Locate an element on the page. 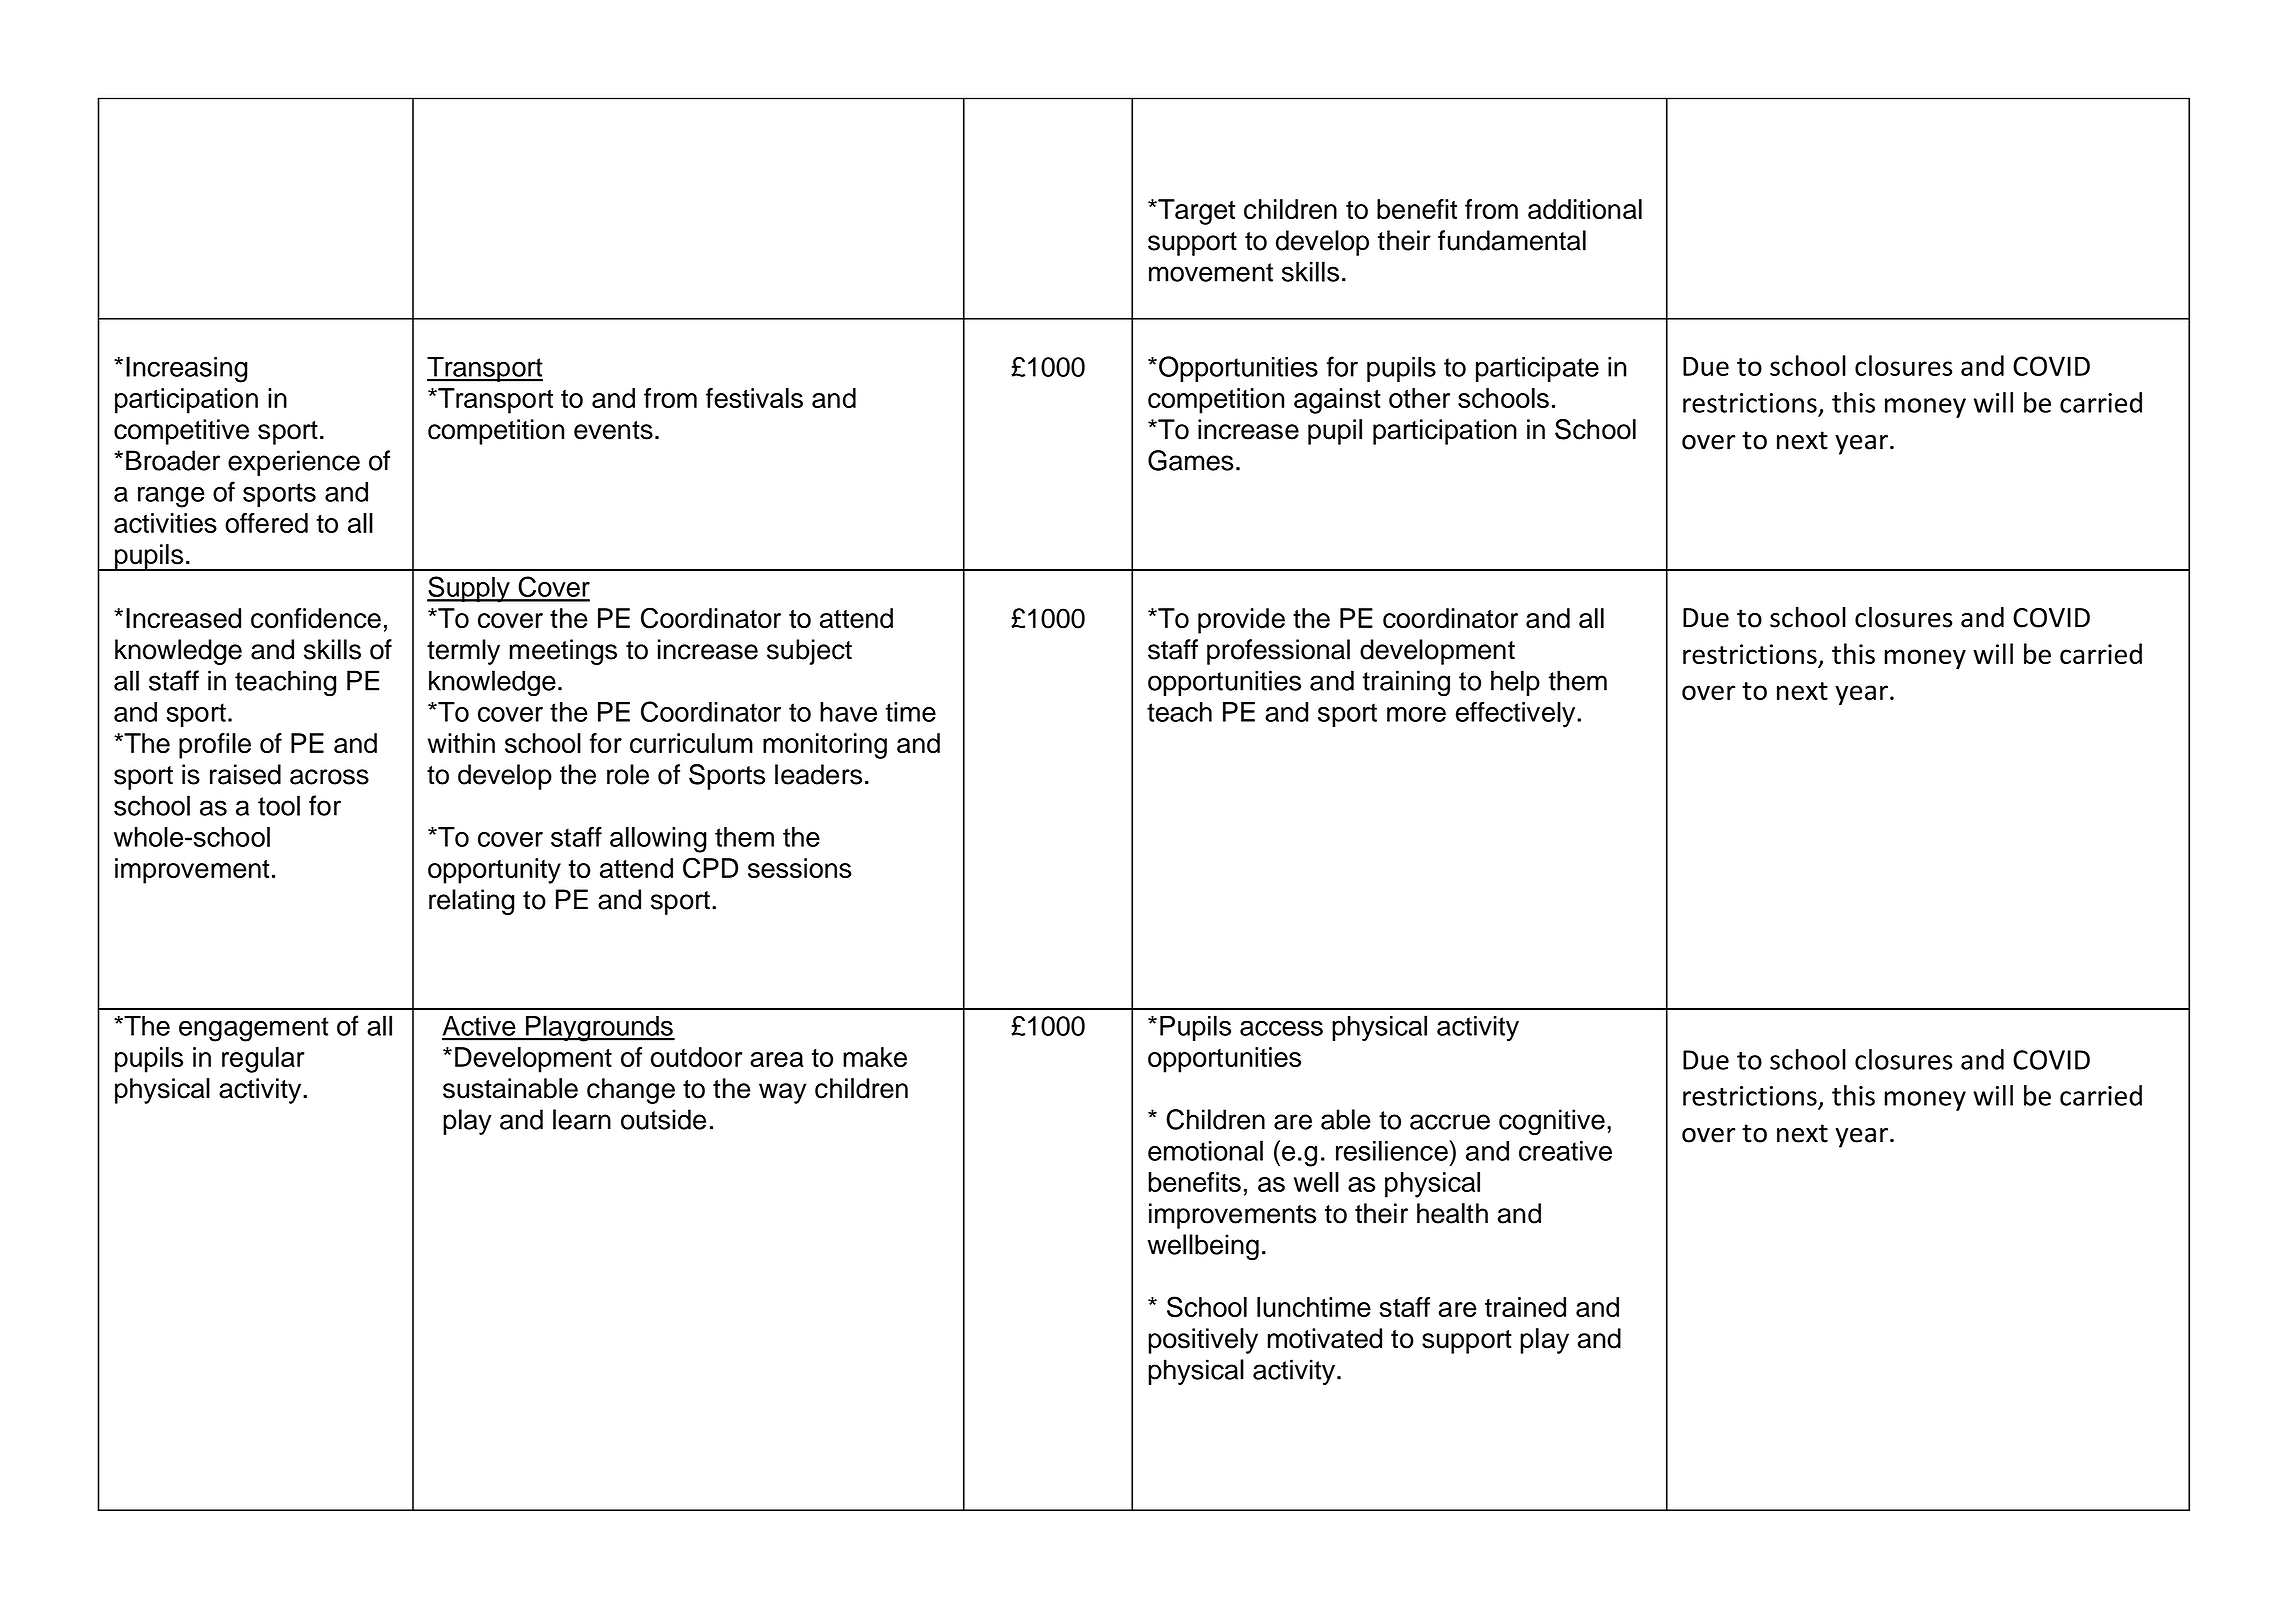 This image has width=2287, height=1617. subject is located at coordinates (809, 652).
